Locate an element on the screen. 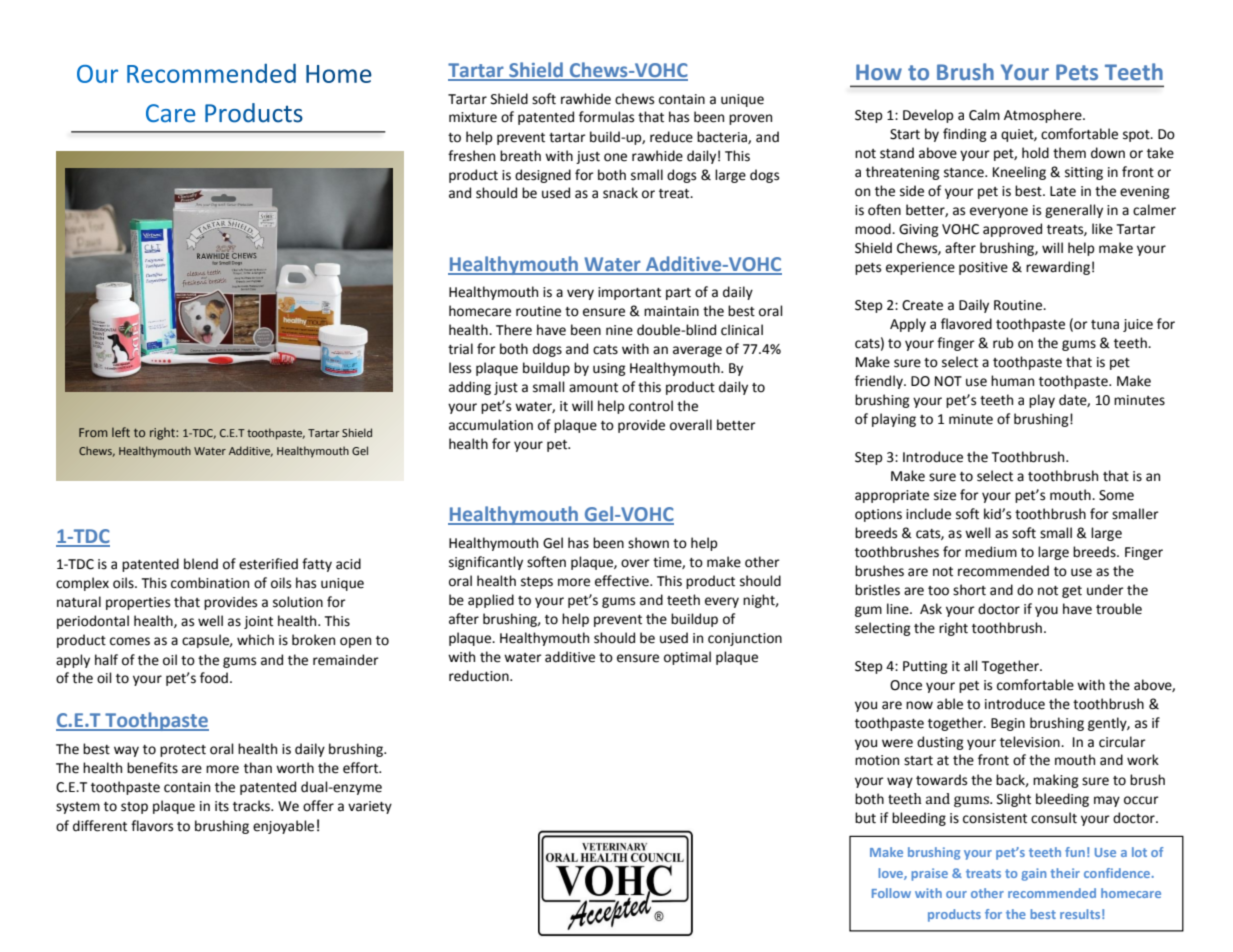  optimal is located at coordinates (687, 658).
